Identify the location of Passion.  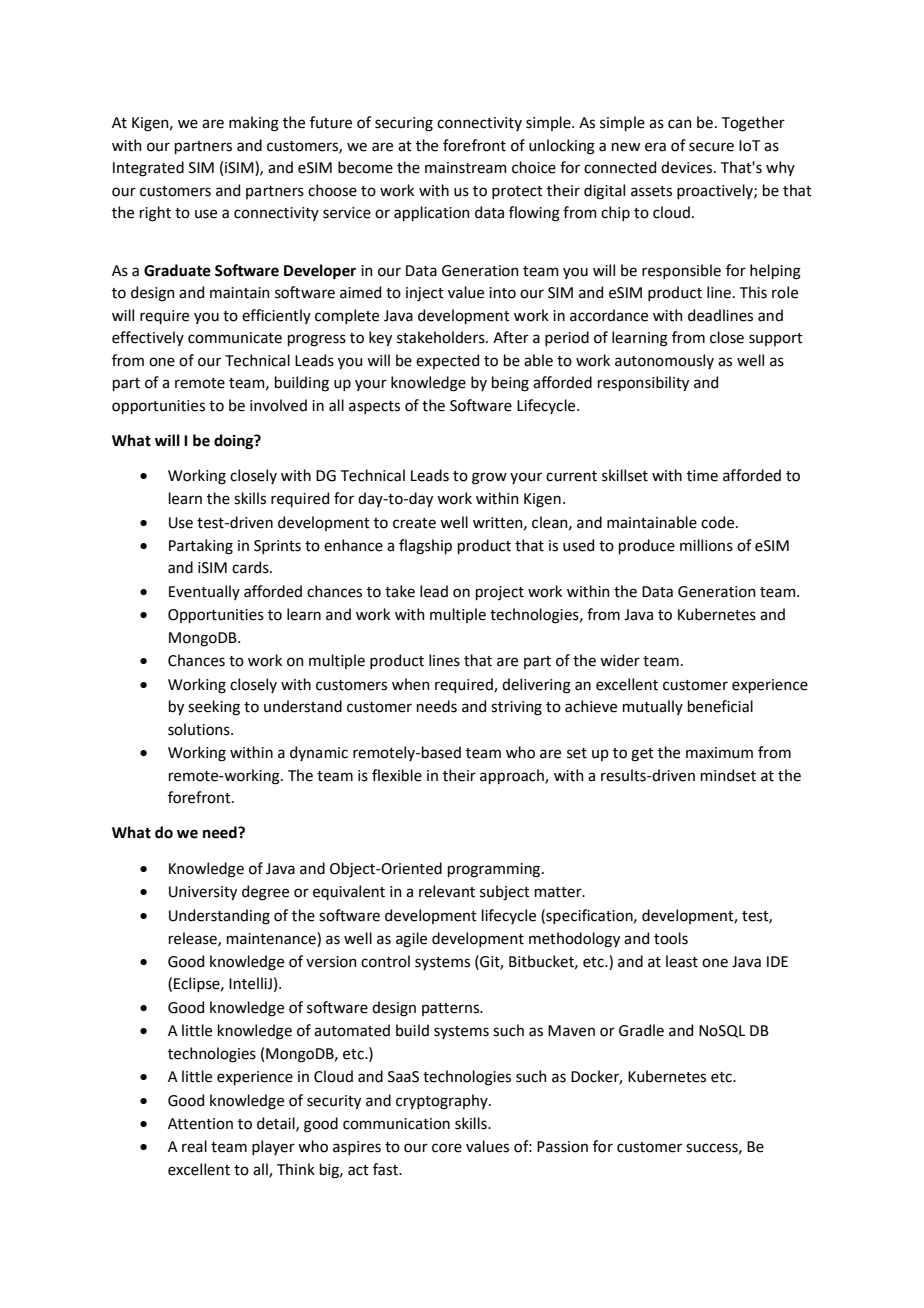
(562, 1147).
